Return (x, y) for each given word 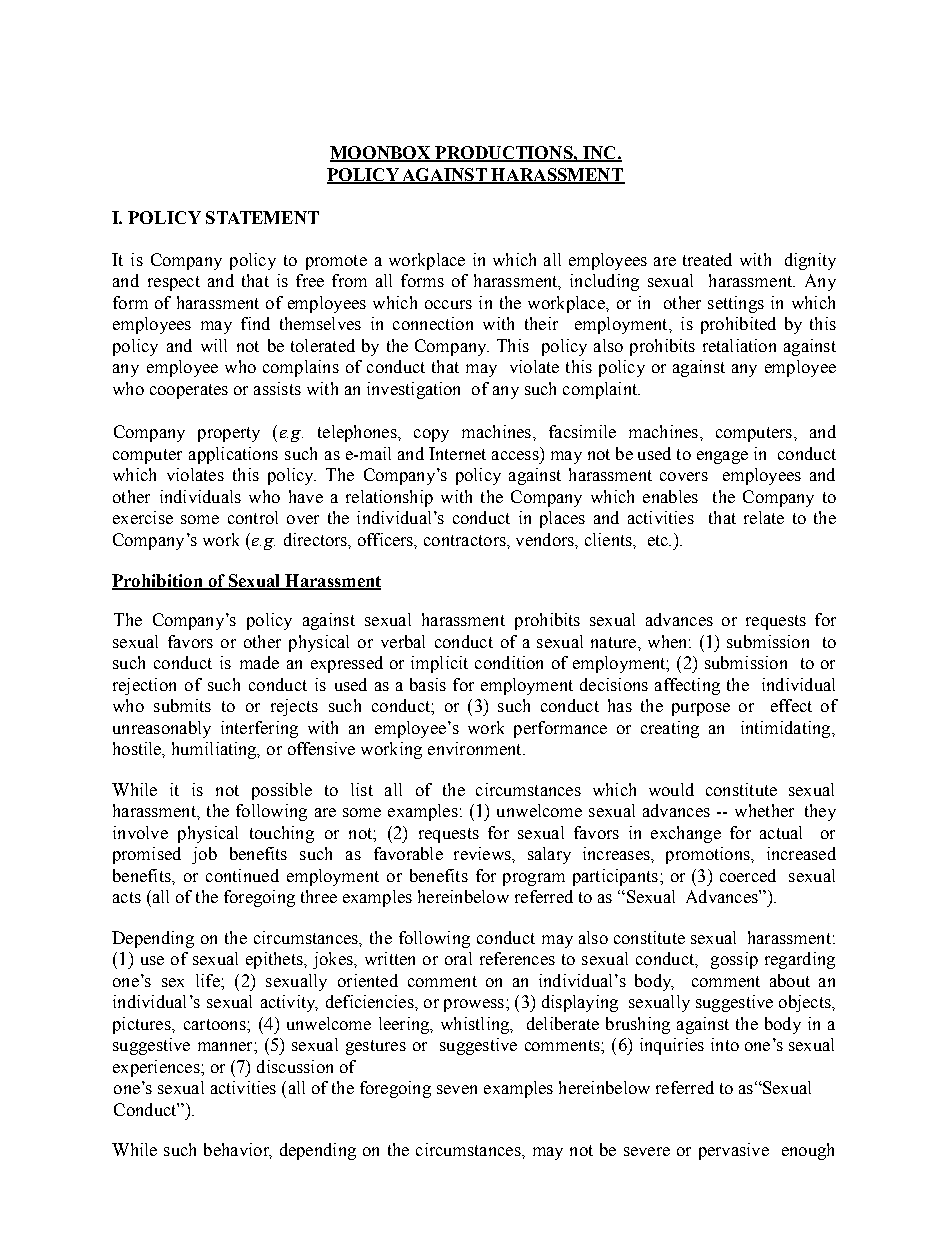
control (253, 517)
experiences (157, 1068)
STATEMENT (262, 217)
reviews (483, 853)
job (204, 855)
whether (764, 810)
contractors (466, 540)
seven (457, 1089)
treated (707, 259)
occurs (448, 304)
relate (764, 517)
